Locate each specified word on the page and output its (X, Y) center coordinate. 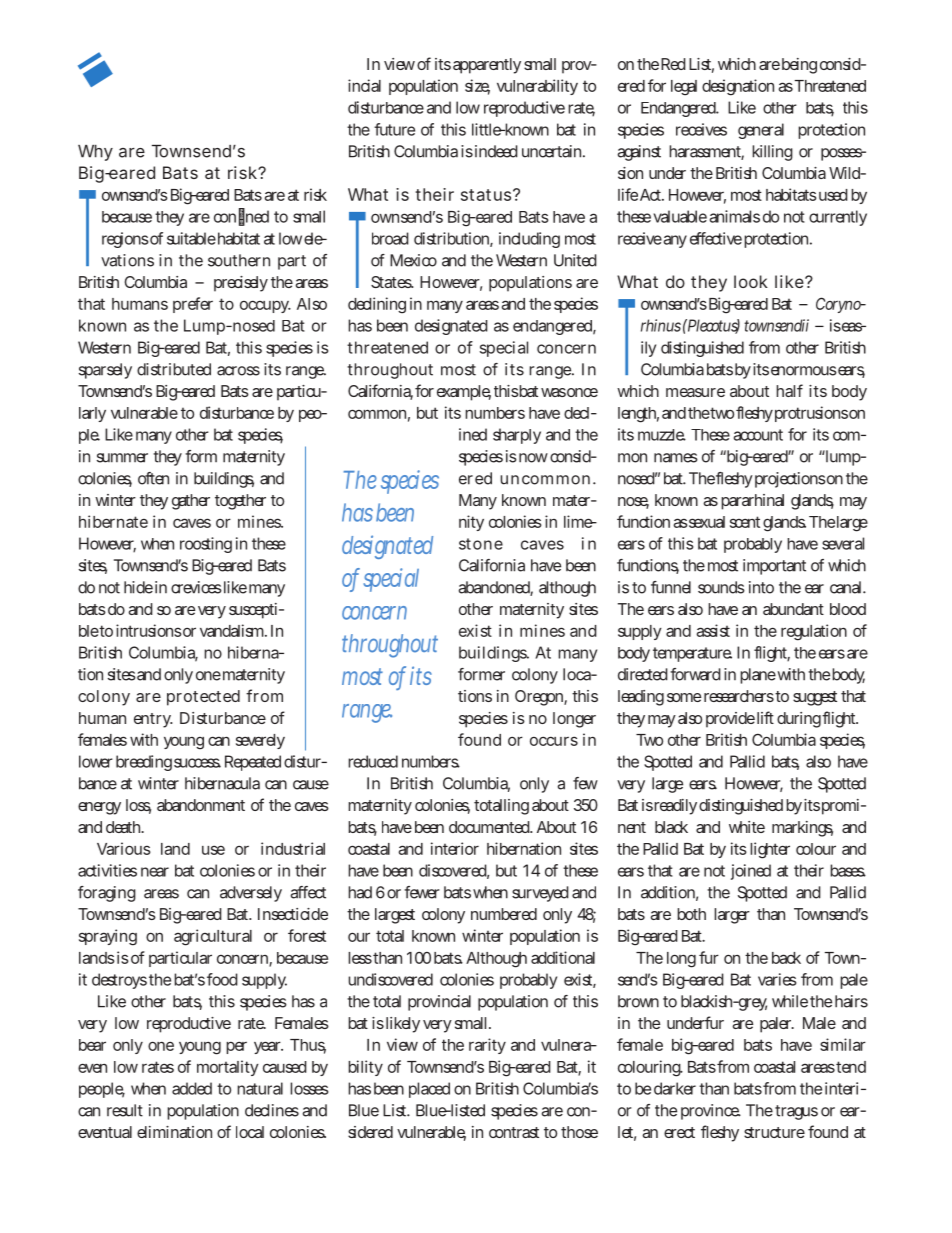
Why (95, 153)
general (761, 131)
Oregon (541, 698)
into (761, 587)
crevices (196, 587)
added (192, 1088)
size (477, 86)
